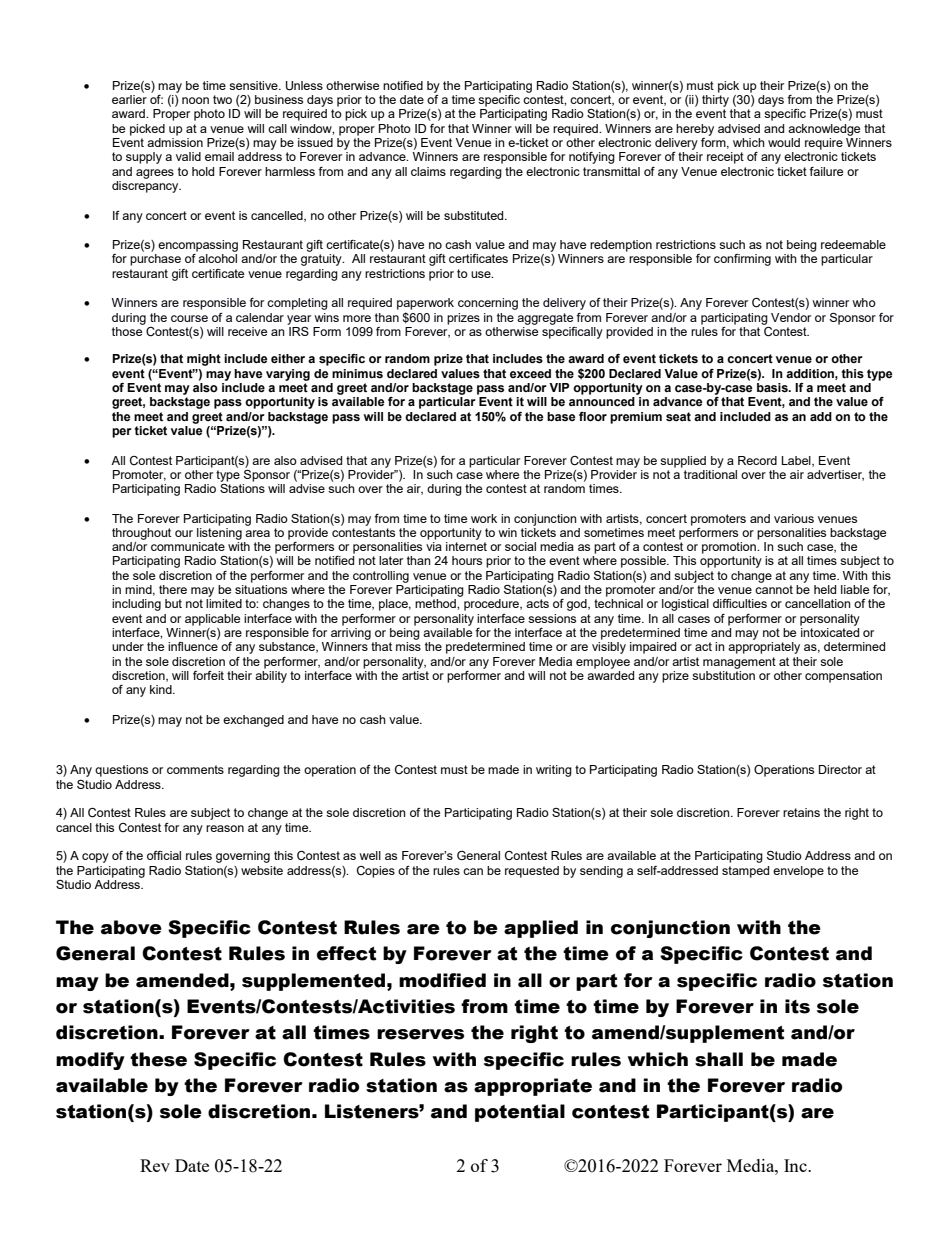 This screenshot has height=1233, width=952. I want to click on potential, so click(520, 1113).
